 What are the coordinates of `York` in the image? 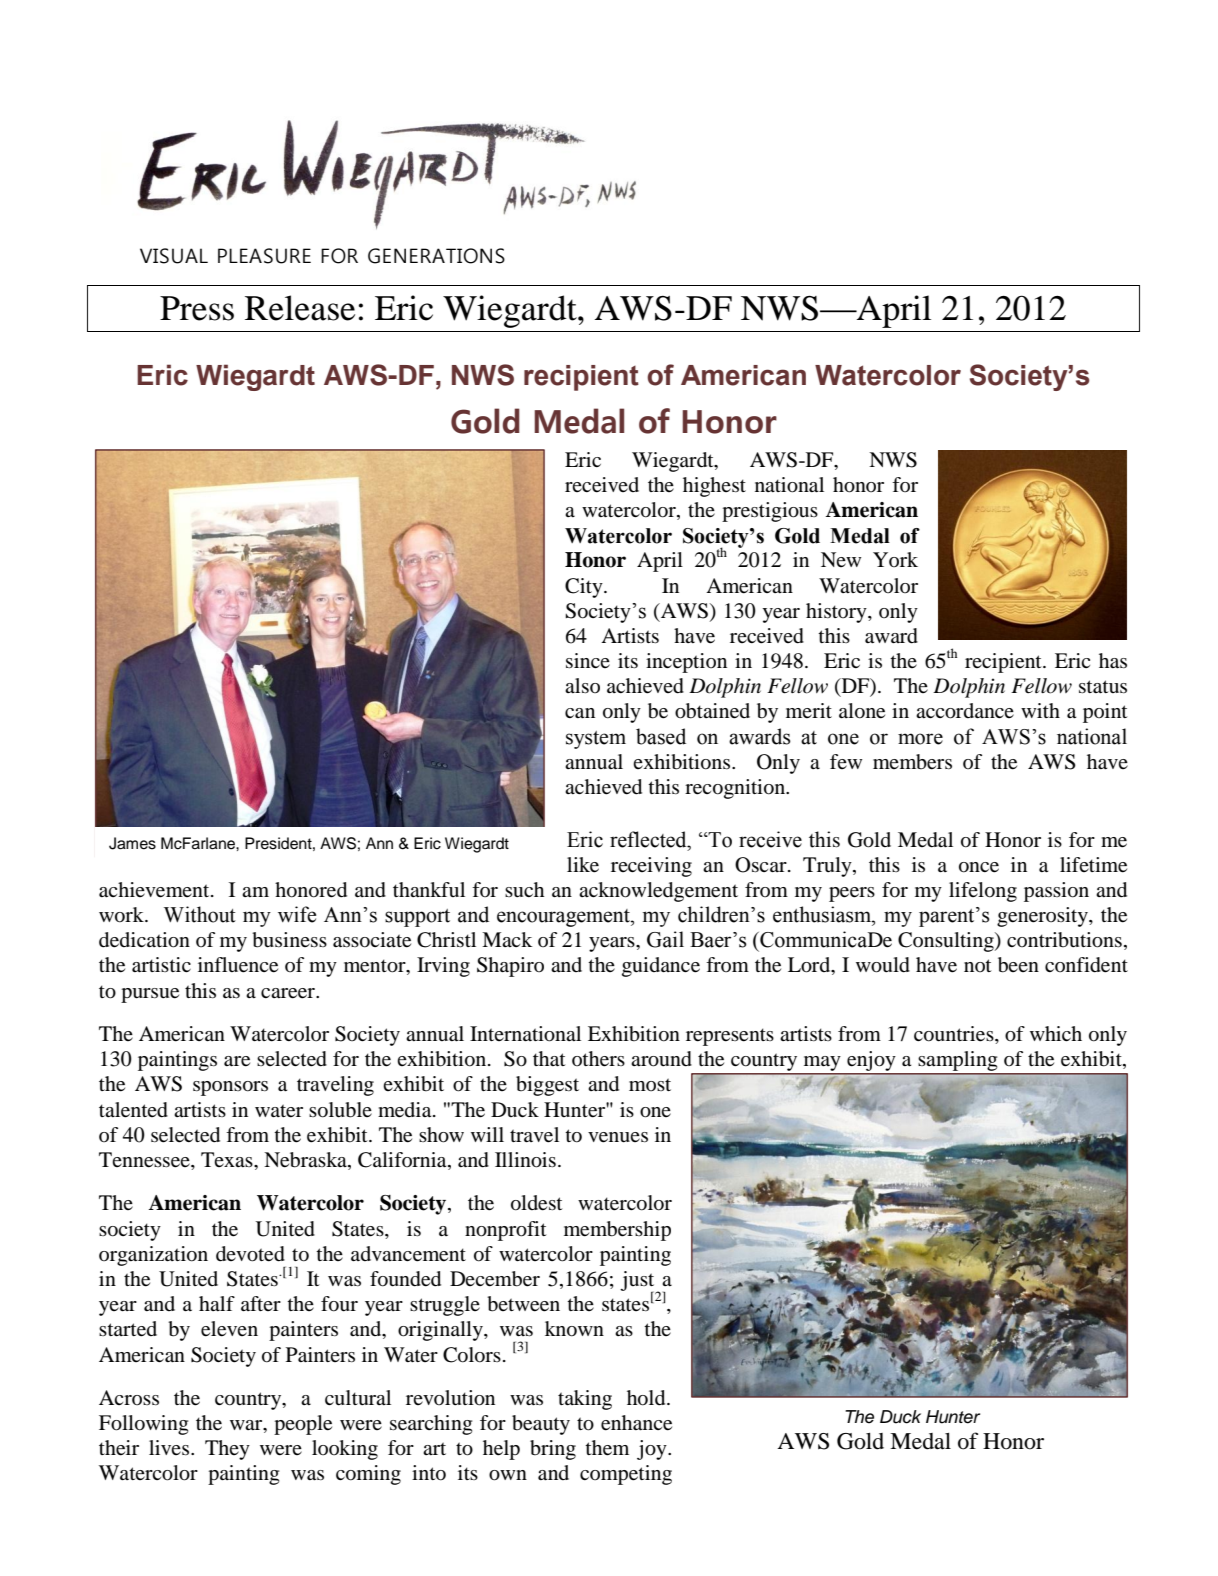 It's located at (895, 559).
